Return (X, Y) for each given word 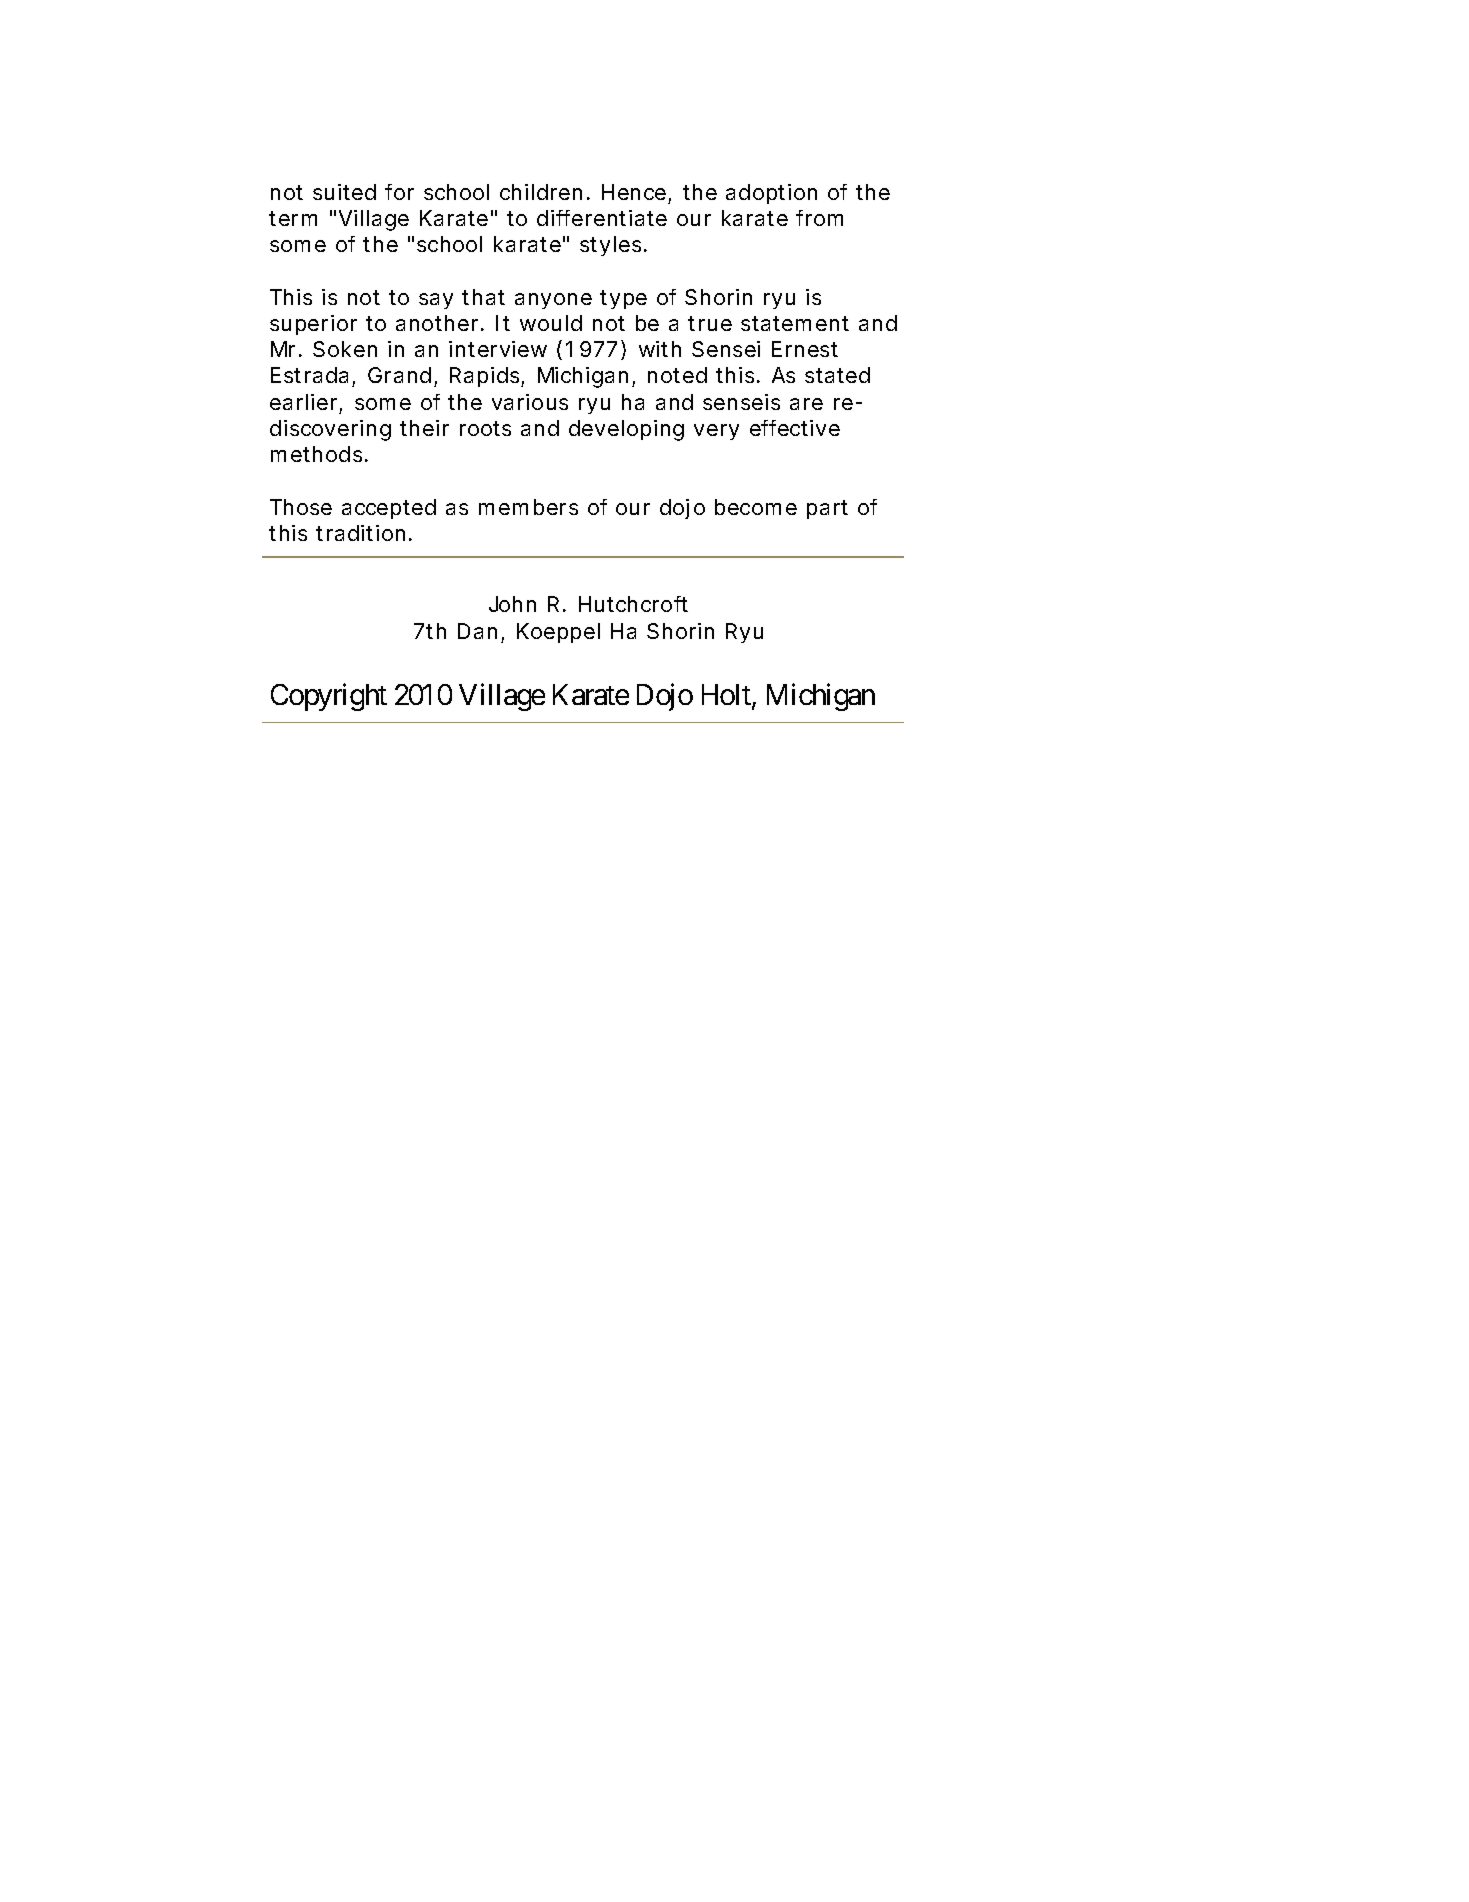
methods (316, 454)
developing (626, 430)
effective (795, 428)
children (541, 192)
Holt (727, 696)
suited (344, 192)
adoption (771, 194)
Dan (477, 631)
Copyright (329, 697)
